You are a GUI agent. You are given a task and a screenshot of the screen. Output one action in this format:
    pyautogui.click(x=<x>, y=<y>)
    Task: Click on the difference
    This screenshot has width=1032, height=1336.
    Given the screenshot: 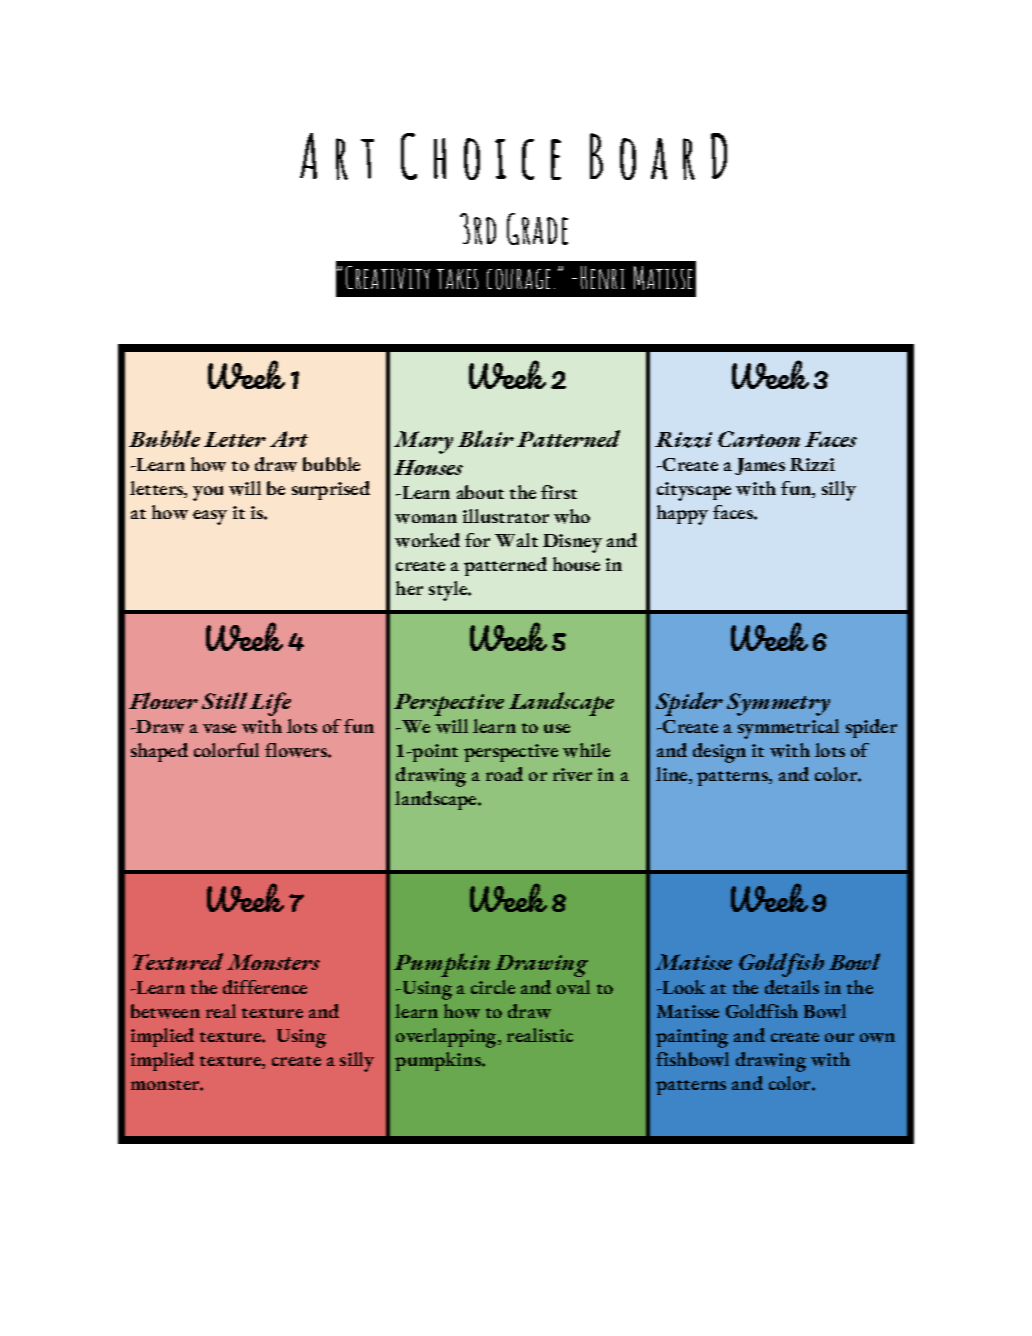 What is the action you would take?
    pyautogui.click(x=265, y=987)
